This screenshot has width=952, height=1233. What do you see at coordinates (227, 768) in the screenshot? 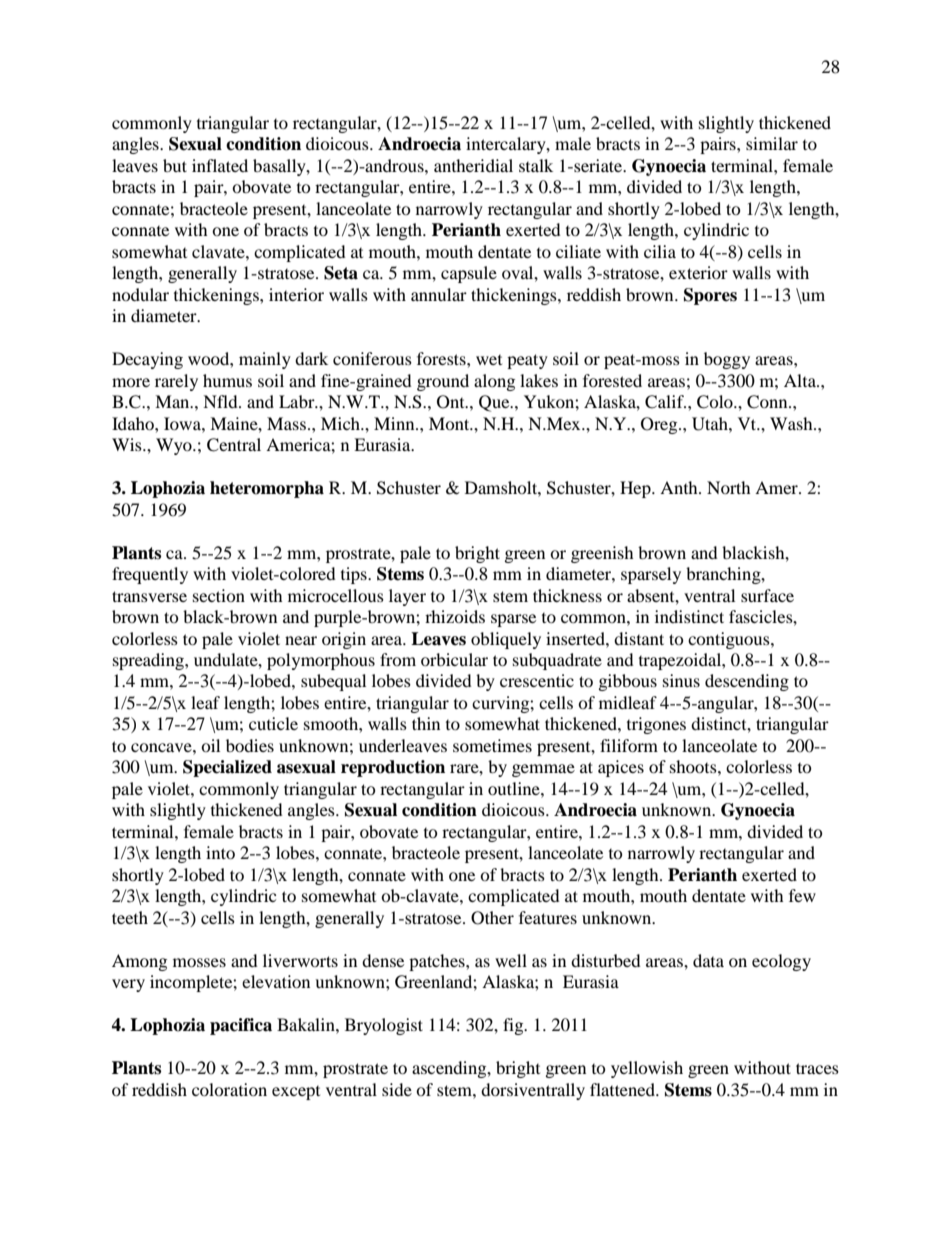
I see `Specialized` at bounding box center [227, 768].
